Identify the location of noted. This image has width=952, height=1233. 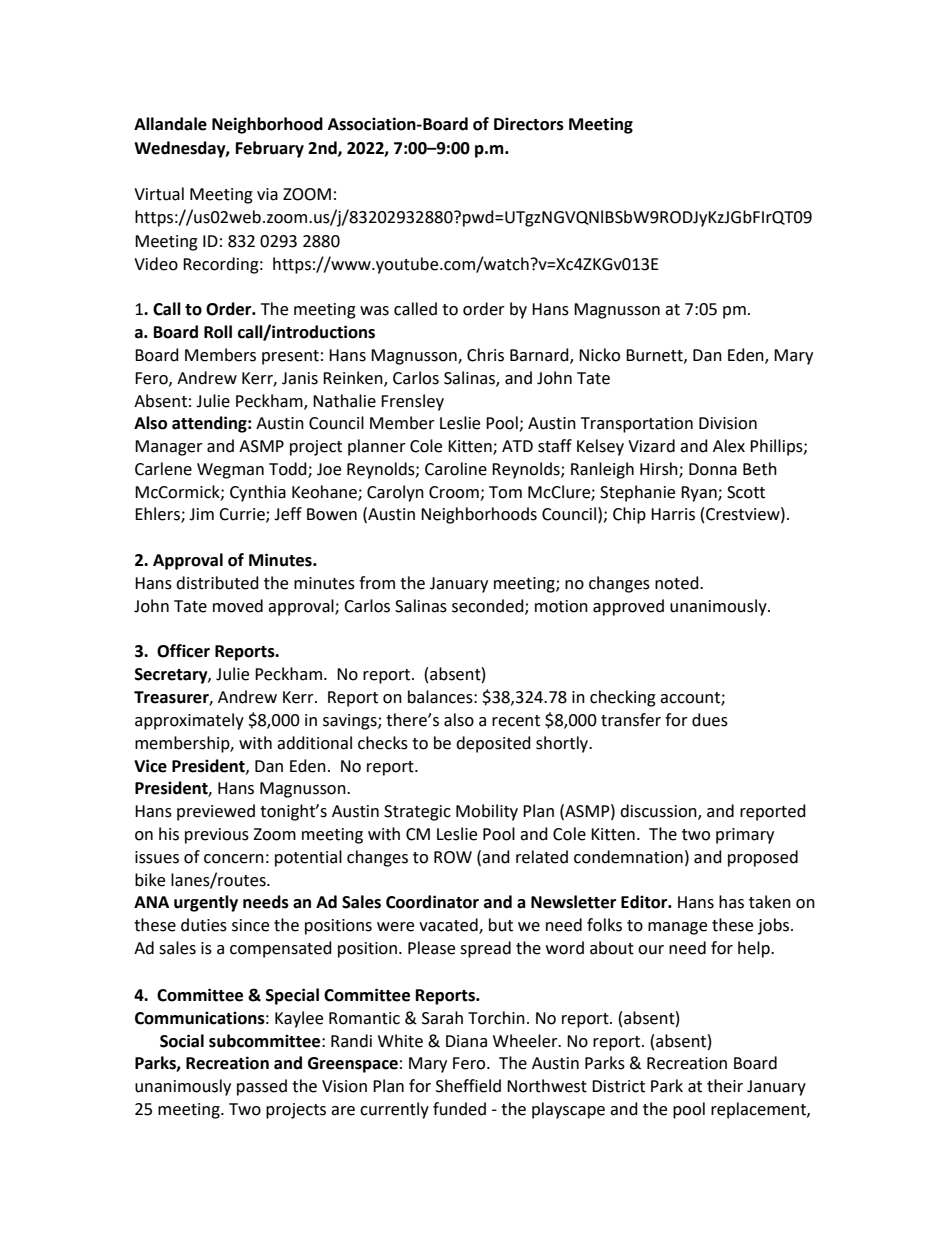
(678, 583).
